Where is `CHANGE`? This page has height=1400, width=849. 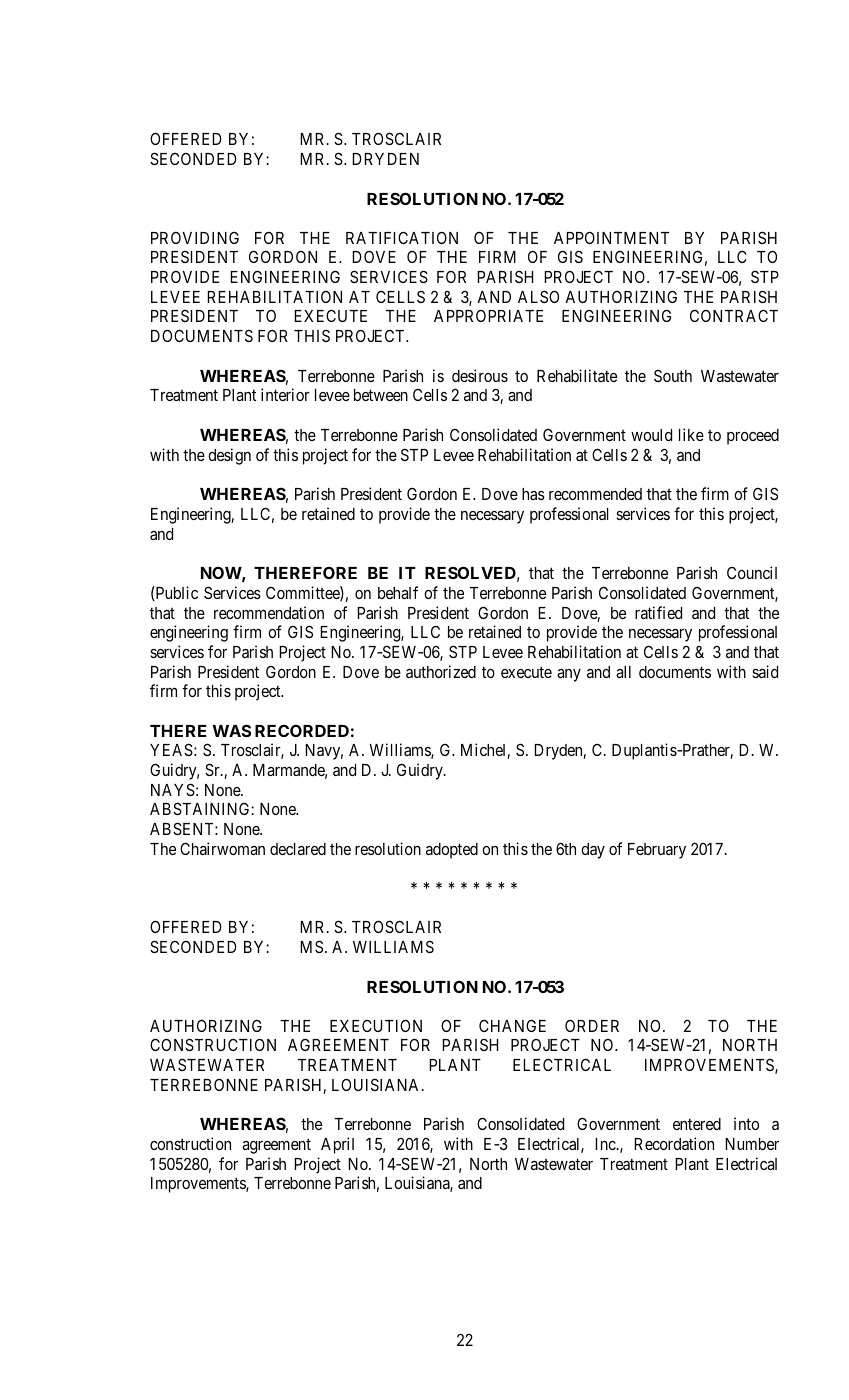 CHANGE is located at coordinates (512, 1025).
